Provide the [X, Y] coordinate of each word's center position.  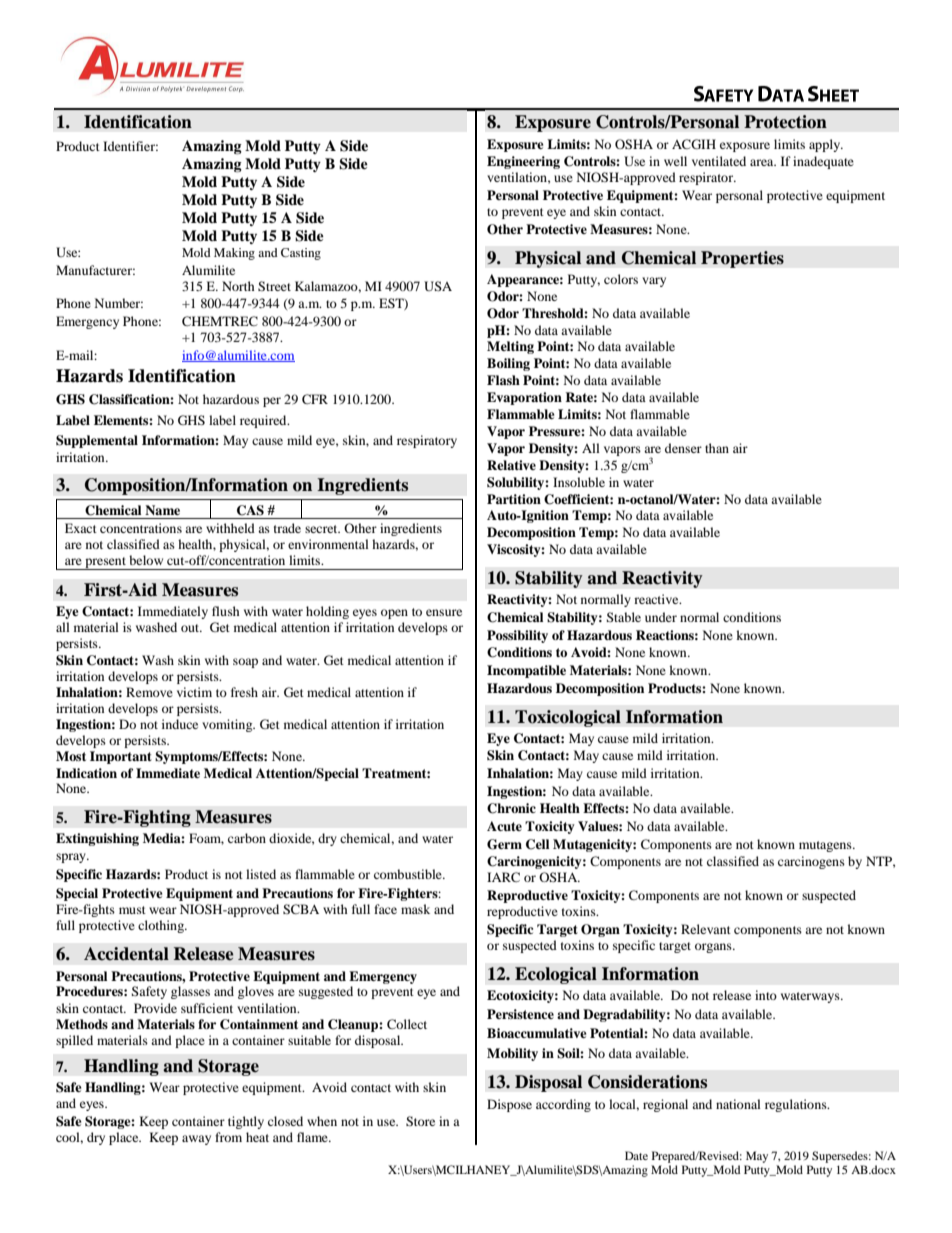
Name [162, 510]
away [196, 1140]
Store [420, 1121]
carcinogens [811, 862]
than [717, 448]
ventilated [719, 161]
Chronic [511, 808]
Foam [206, 839]
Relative [511, 465]
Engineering [523, 162]
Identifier [130, 146]
